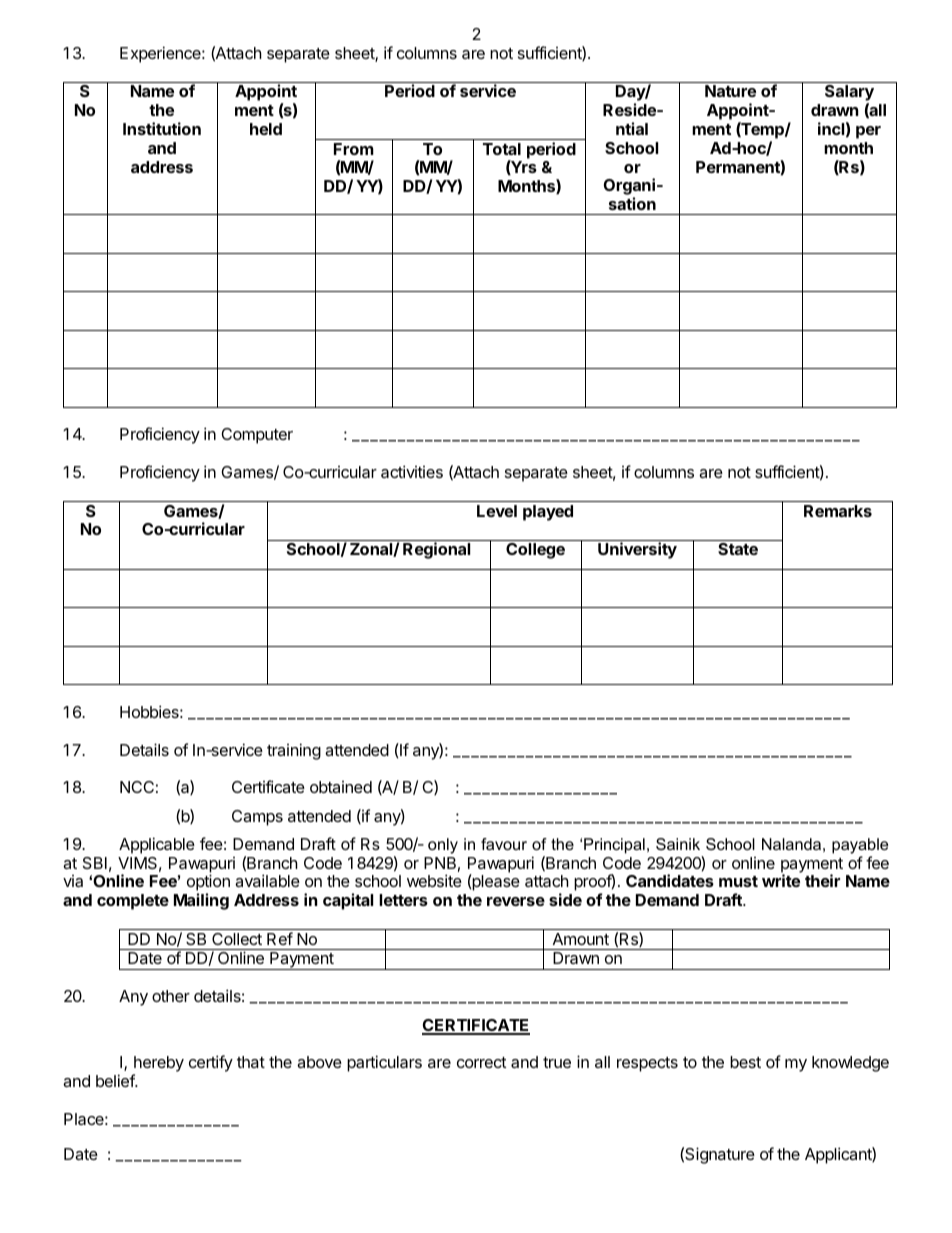  What do you see at coordinates (257, 436) in the screenshot?
I see `Computer` at bounding box center [257, 436].
